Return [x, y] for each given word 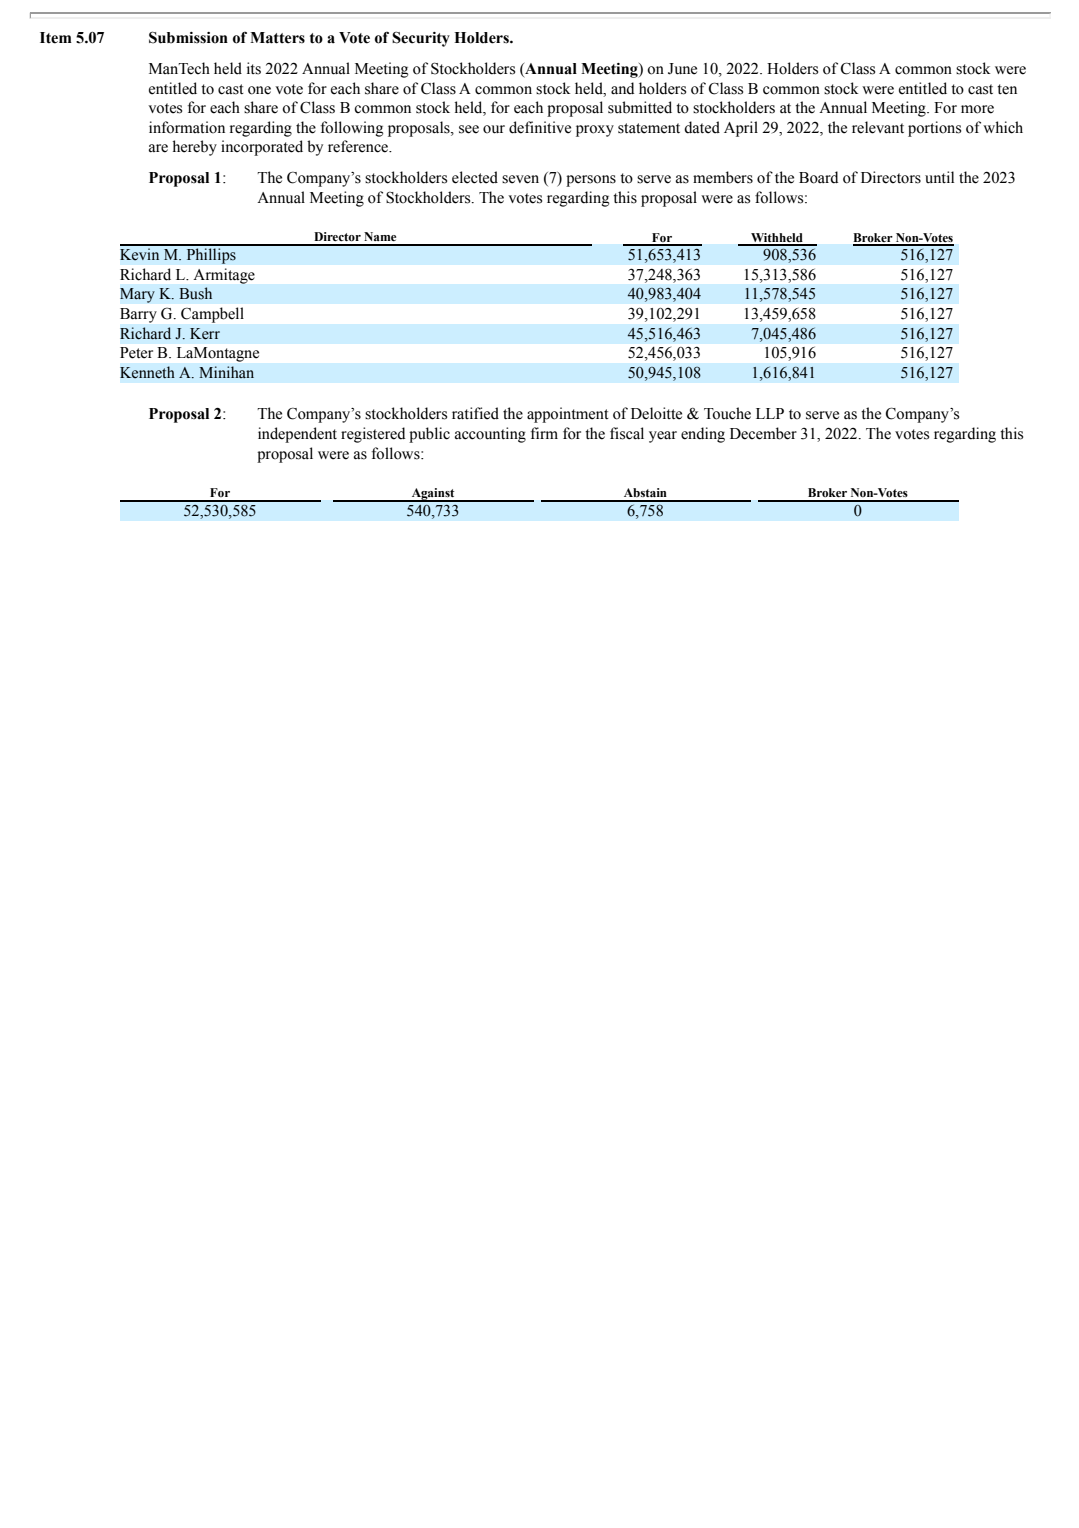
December [763, 433]
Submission [188, 37]
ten [1007, 89]
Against [433, 495]
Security [421, 39]
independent [297, 435]
